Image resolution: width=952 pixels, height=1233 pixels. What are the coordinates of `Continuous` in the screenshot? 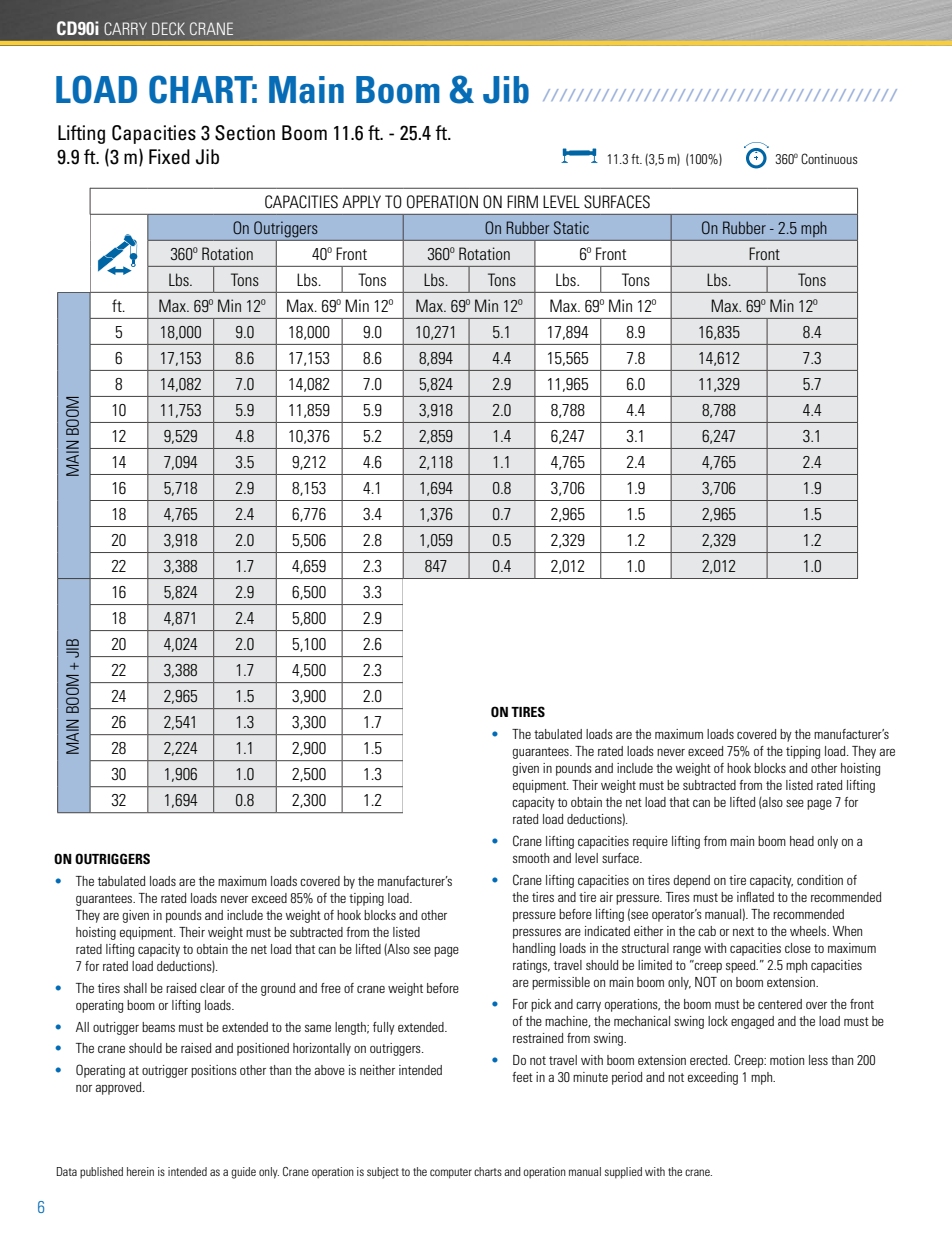 It's located at (829, 158).
